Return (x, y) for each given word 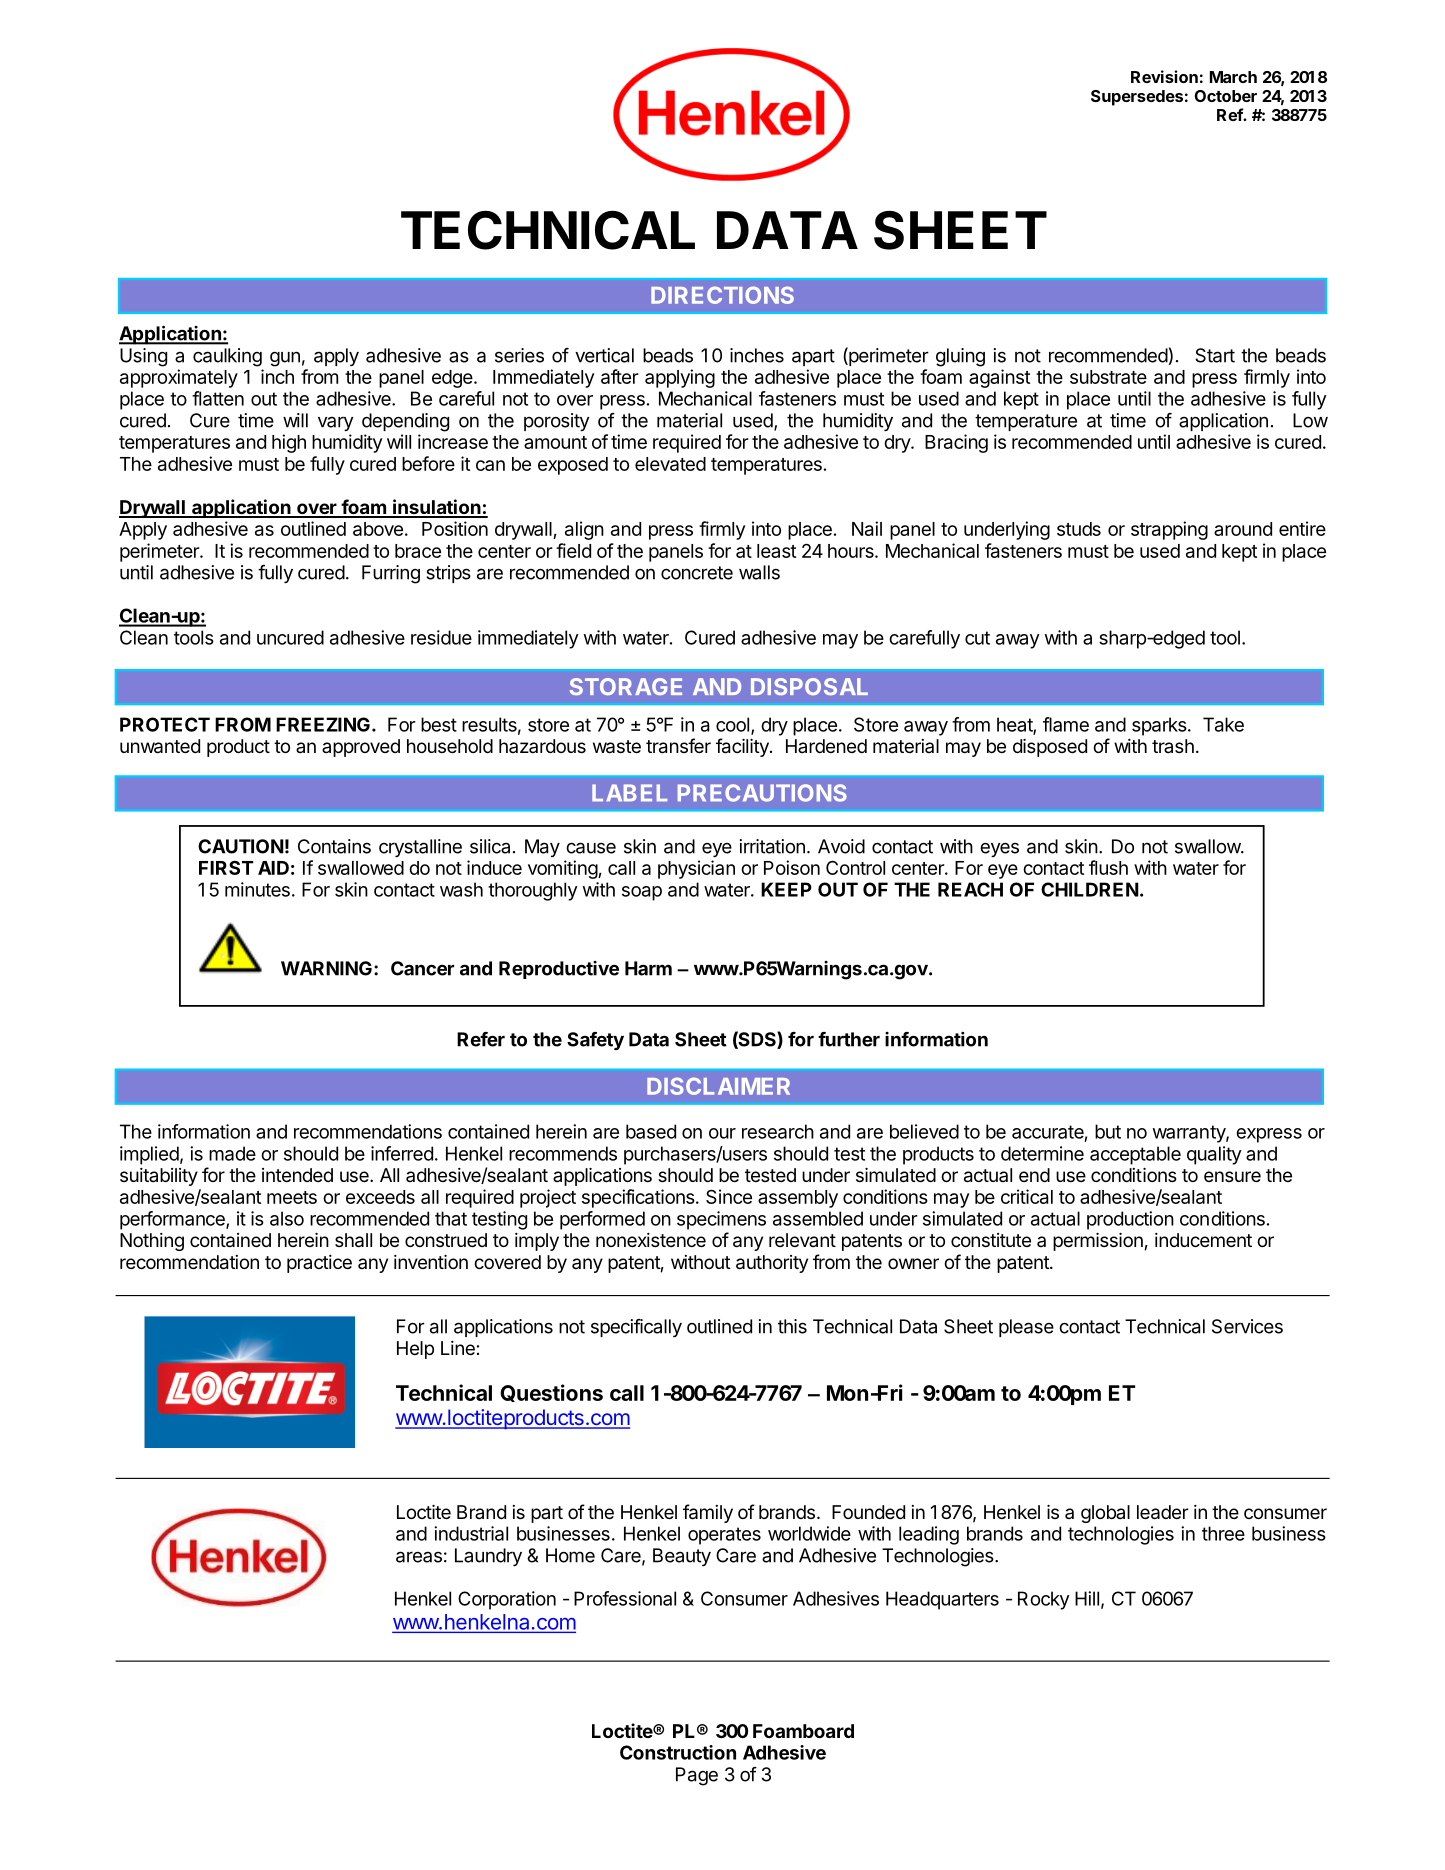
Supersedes (1137, 98)
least (776, 551)
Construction (678, 1752)
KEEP (786, 889)
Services (1247, 1326)
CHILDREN (1090, 889)
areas (419, 1557)
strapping (1169, 530)
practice (319, 1264)
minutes (257, 889)
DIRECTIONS (722, 295)
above (378, 529)
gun (285, 359)
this (792, 1326)
